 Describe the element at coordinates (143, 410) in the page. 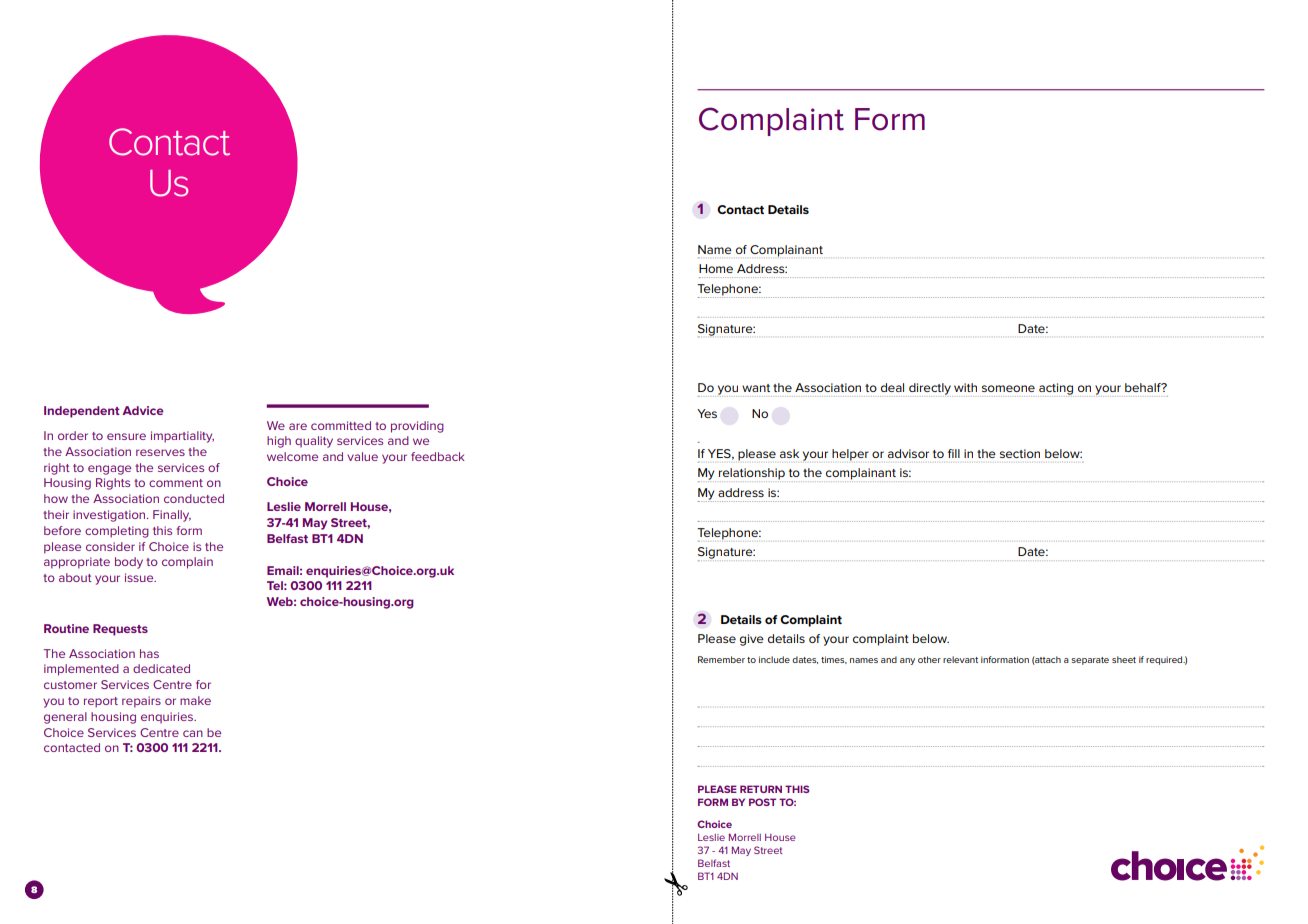

I see `Advice` at that location.
